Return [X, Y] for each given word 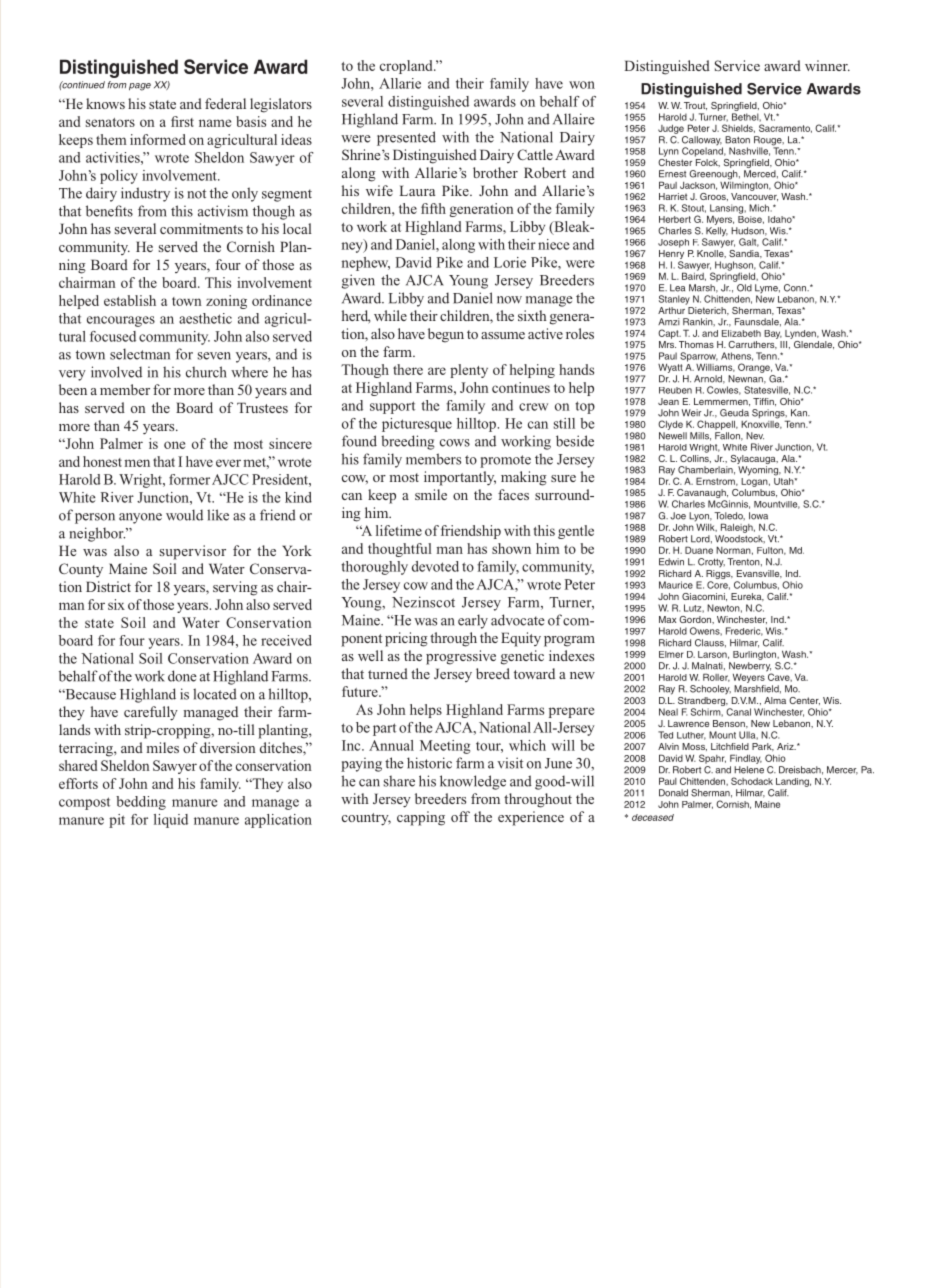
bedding [141, 803]
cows [455, 443]
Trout [695, 106]
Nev [755, 436]
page [140, 87]
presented [406, 138]
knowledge [473, 782]
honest [102, 461]
